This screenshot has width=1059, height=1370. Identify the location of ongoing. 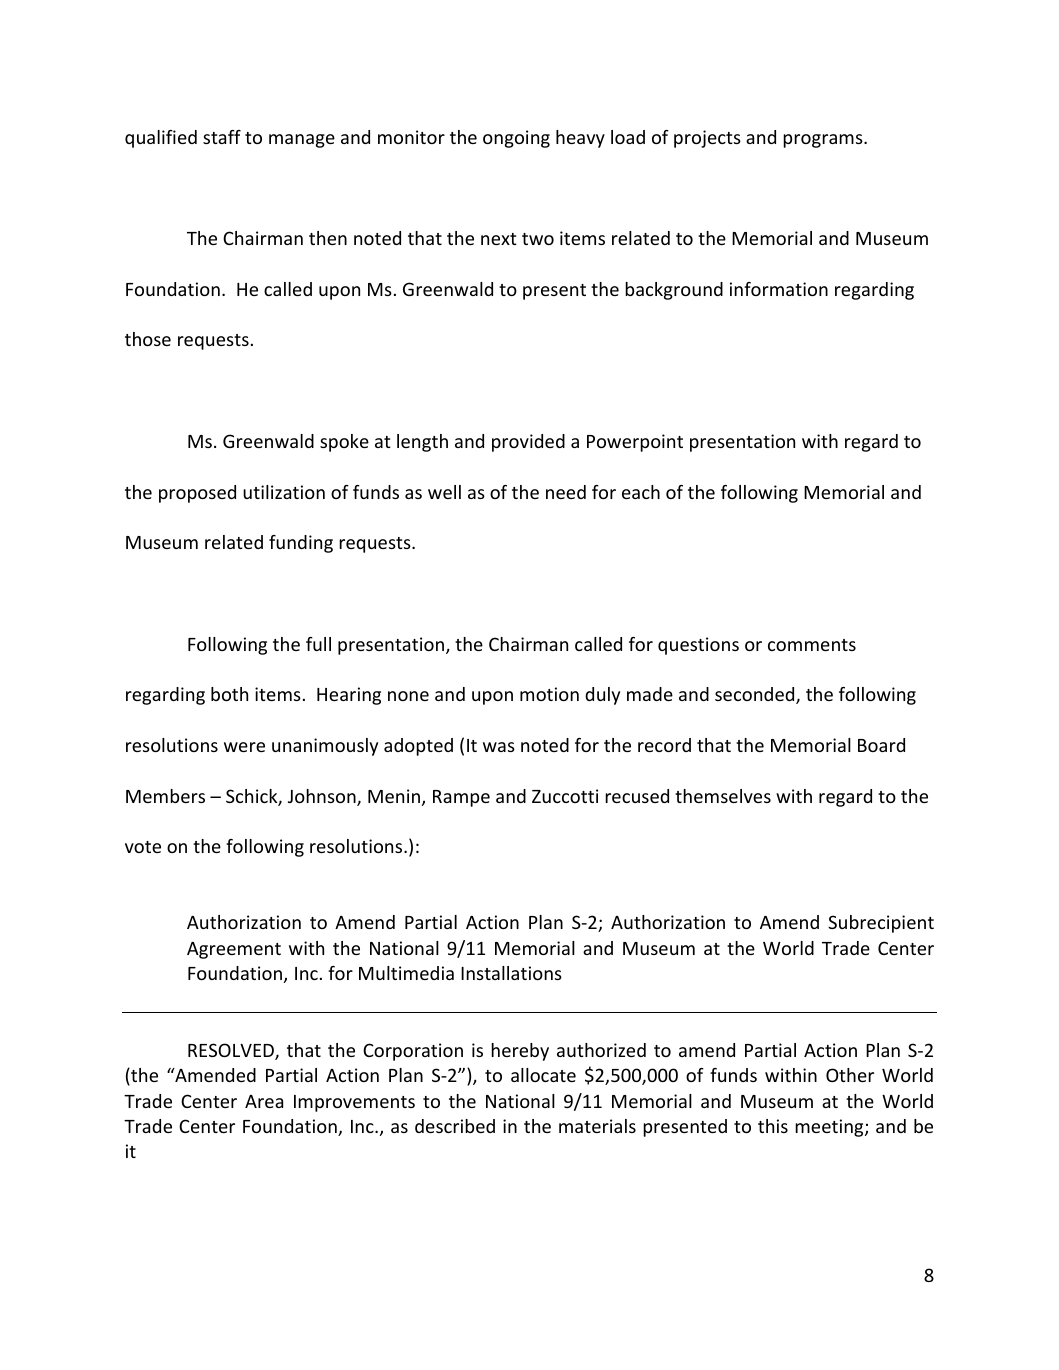
(516, 139).
